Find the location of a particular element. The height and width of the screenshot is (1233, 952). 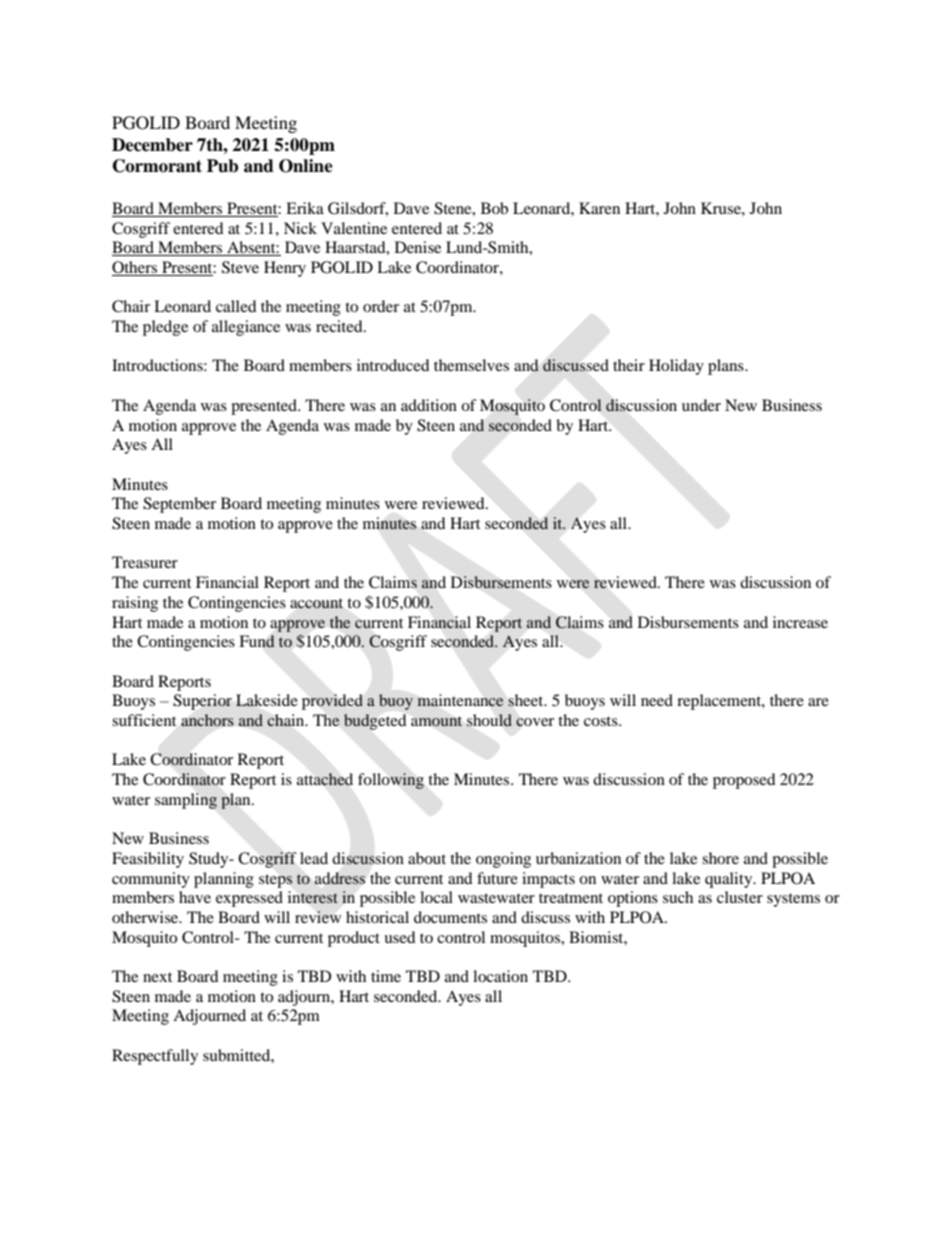

Karen is located at coordinates (599, 208).
